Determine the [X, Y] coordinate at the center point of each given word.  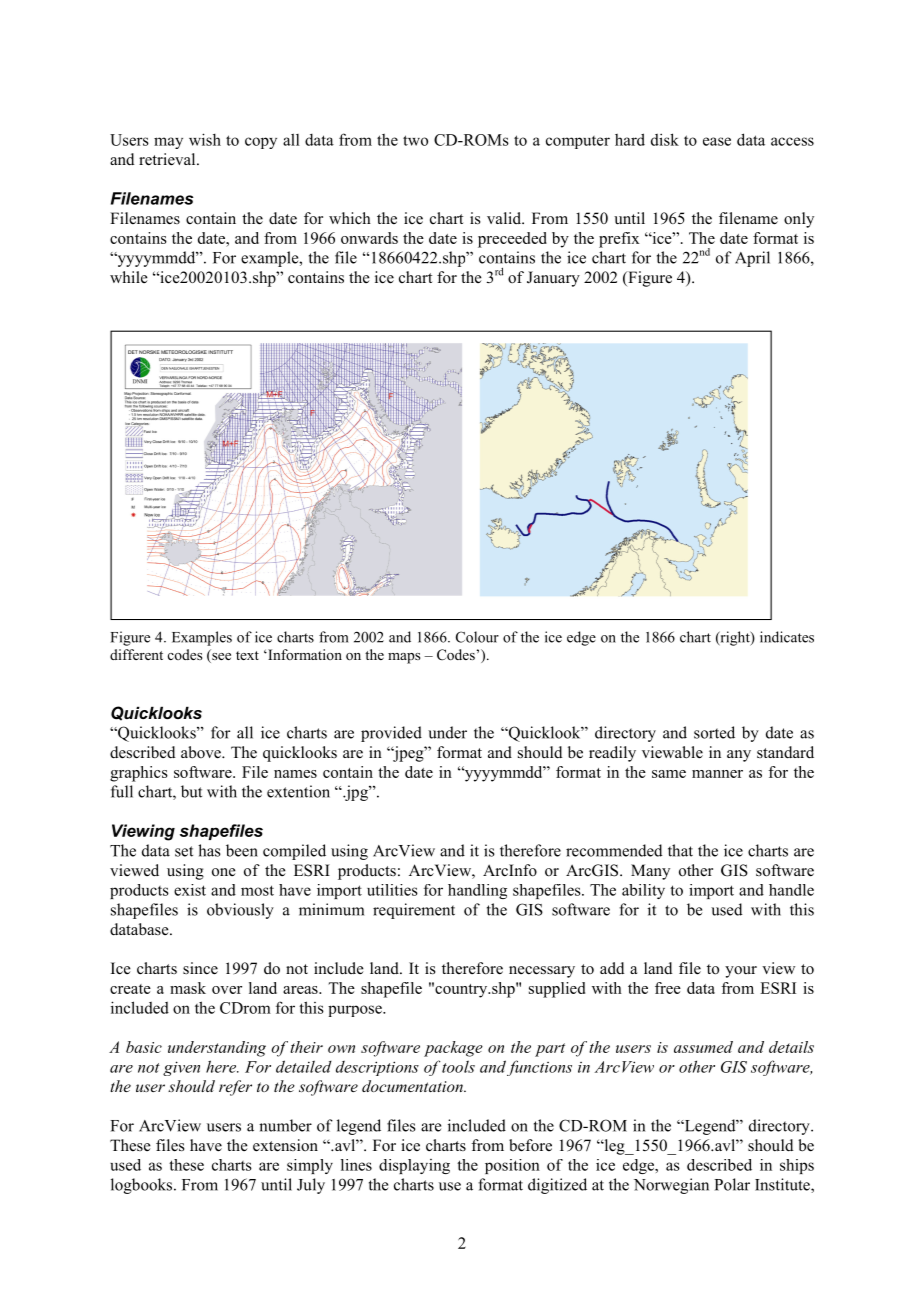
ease [717, 141]
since [200, 968]
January [553, 279]
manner [717, 774]
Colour [477, 637]
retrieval [168, 159]
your [741, 972]
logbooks [143, 1186]
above [202, 752]
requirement [414, 911]
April [752, 259]
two [415, 140]
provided [391, 734]
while [129, 277]
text [247, 655]
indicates [787, 637]
